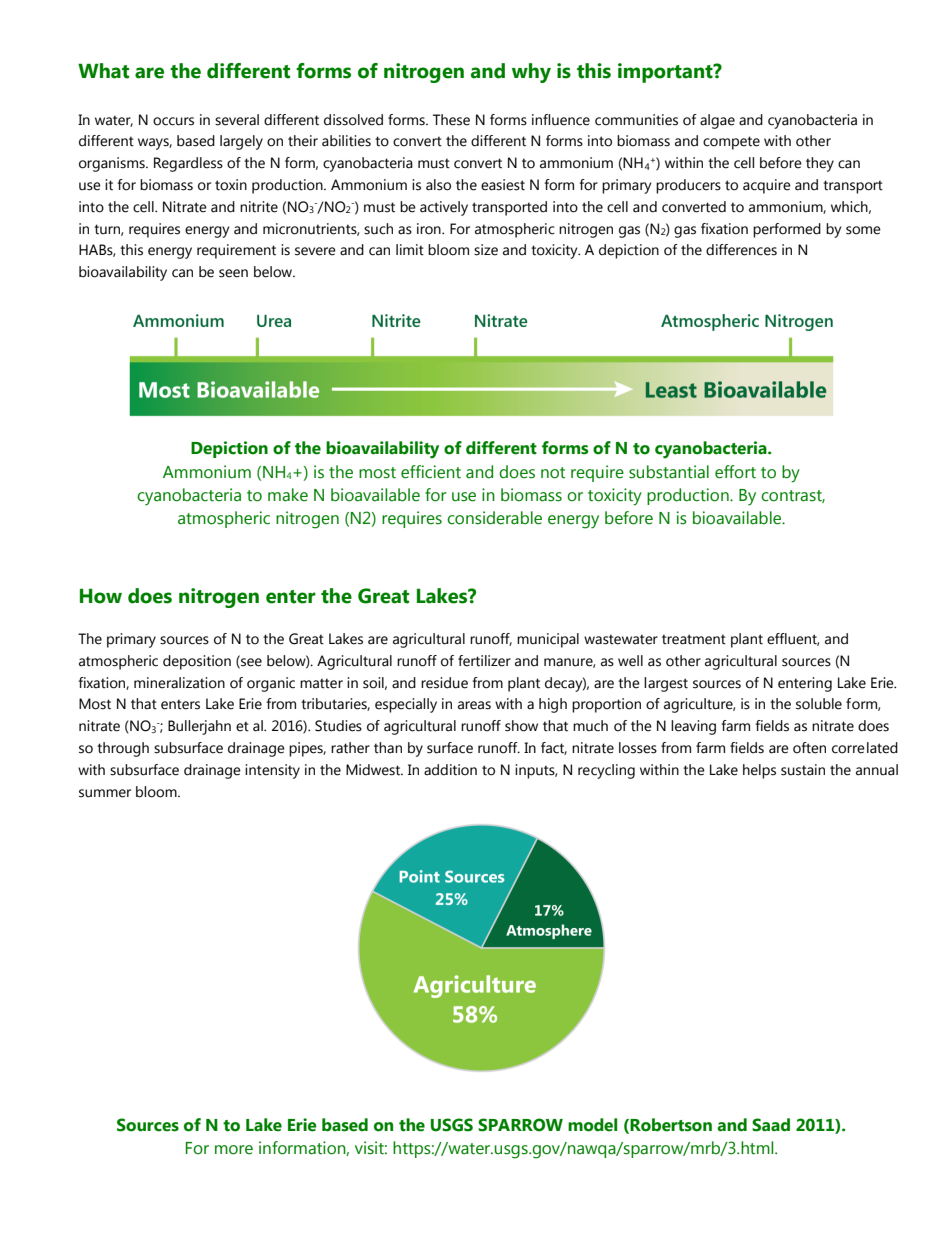  What do you see at coordinates (735, 472) in the screenshot?
I see `effort` at bounding box center [735, 472].
